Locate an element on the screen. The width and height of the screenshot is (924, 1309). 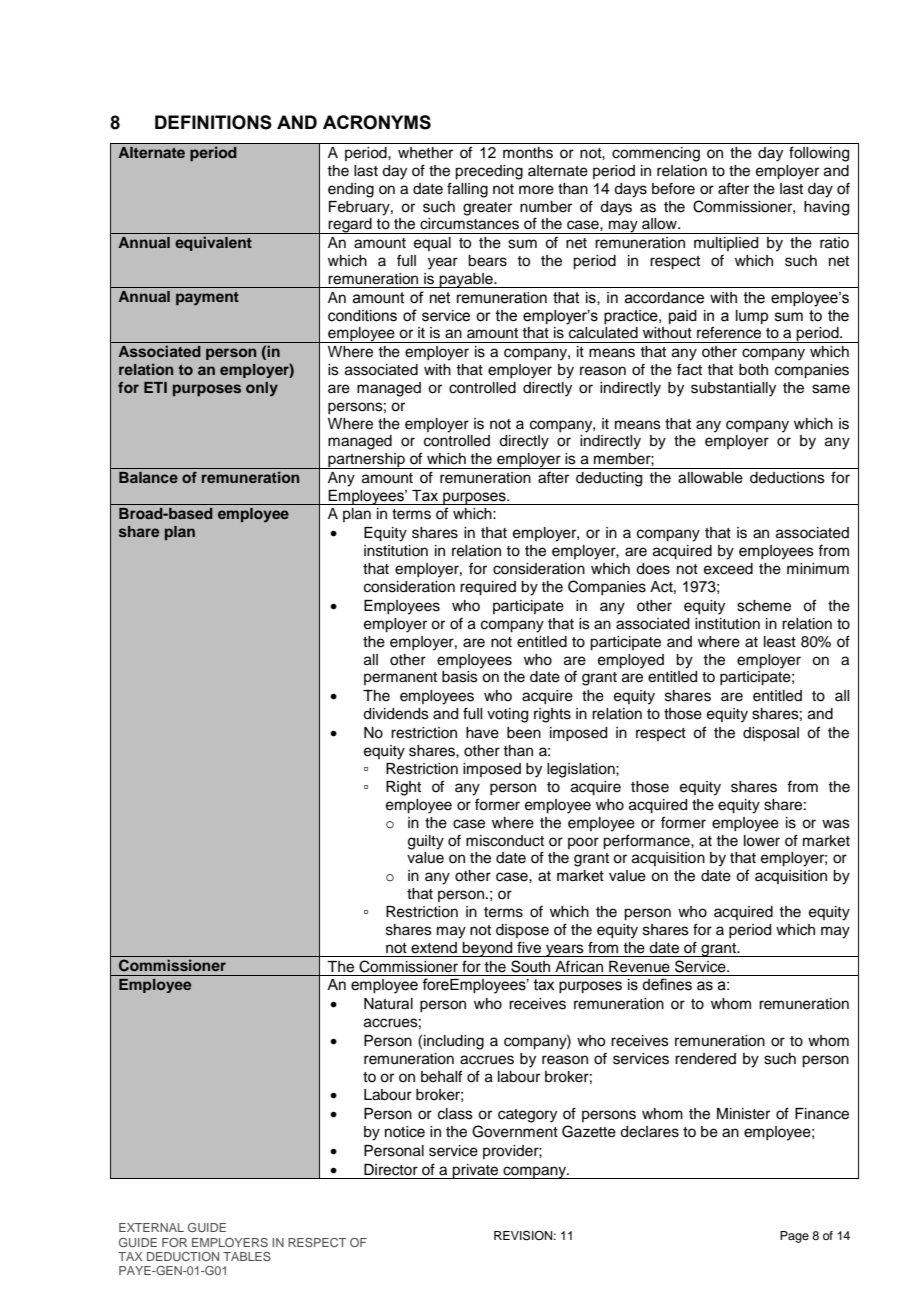
private is located at coordinates (476, 1171).
